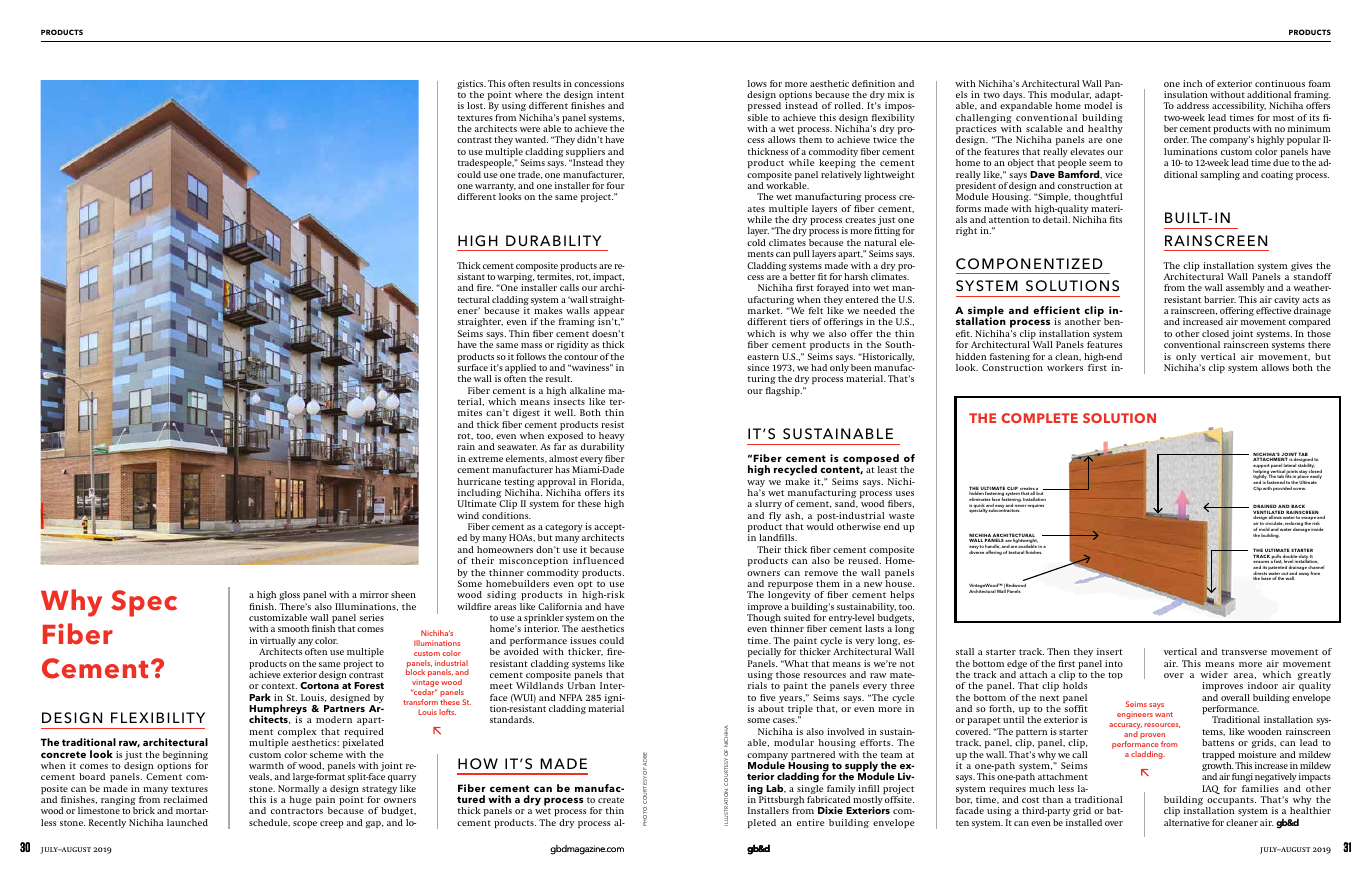 The image size is (1372, 874). I want to click on fly, so click(775, 516).
